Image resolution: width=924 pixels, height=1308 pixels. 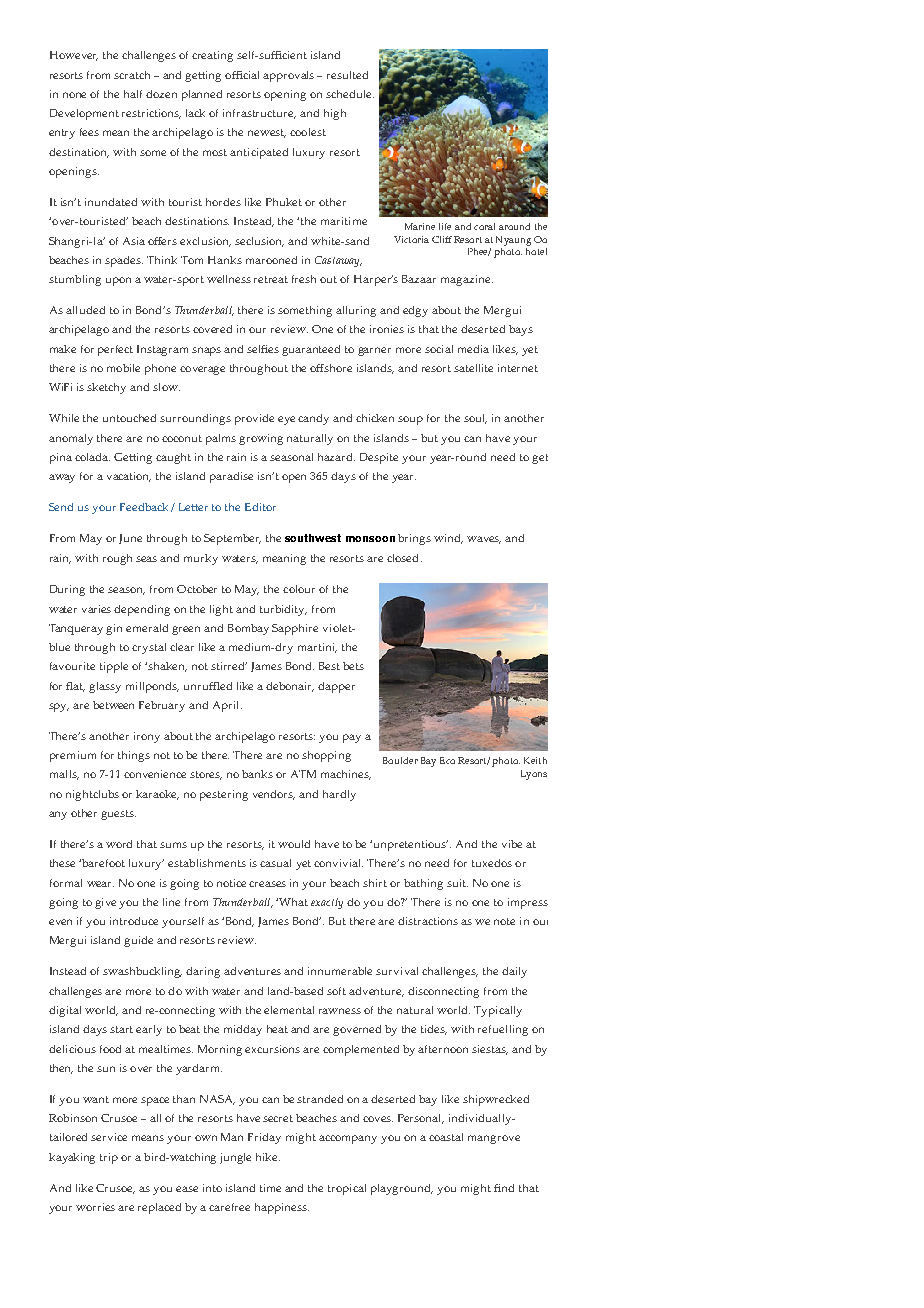 What do you see at coordinates (484, 540) in the screenshot?
I see `waves` at bounding box center [484, 540].
